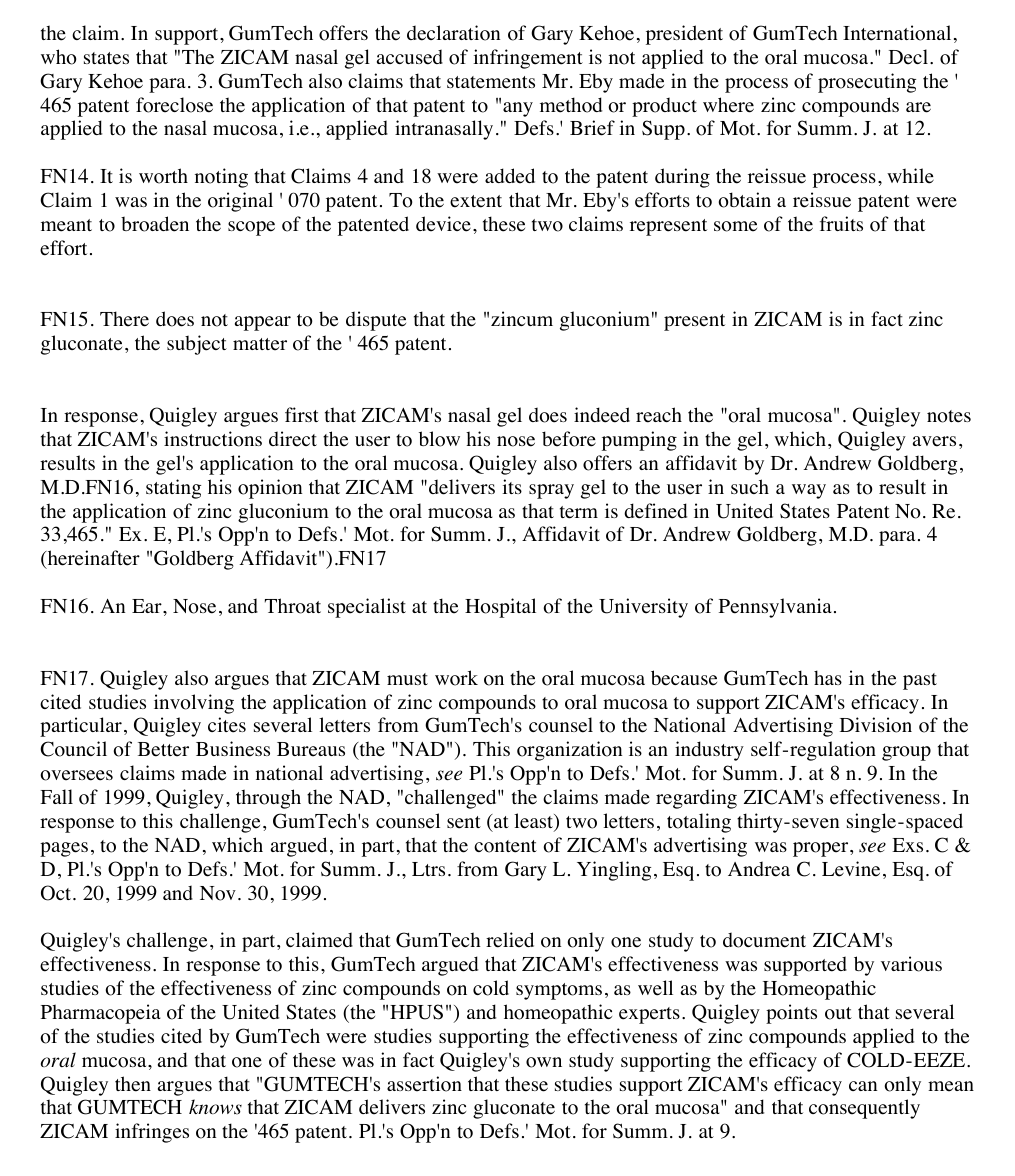 Image resolution: width=1015 pixels, height=1176 pixels. Describe the element at coordinates (867, 83) in the image. I see `prosecuting` at that location.
